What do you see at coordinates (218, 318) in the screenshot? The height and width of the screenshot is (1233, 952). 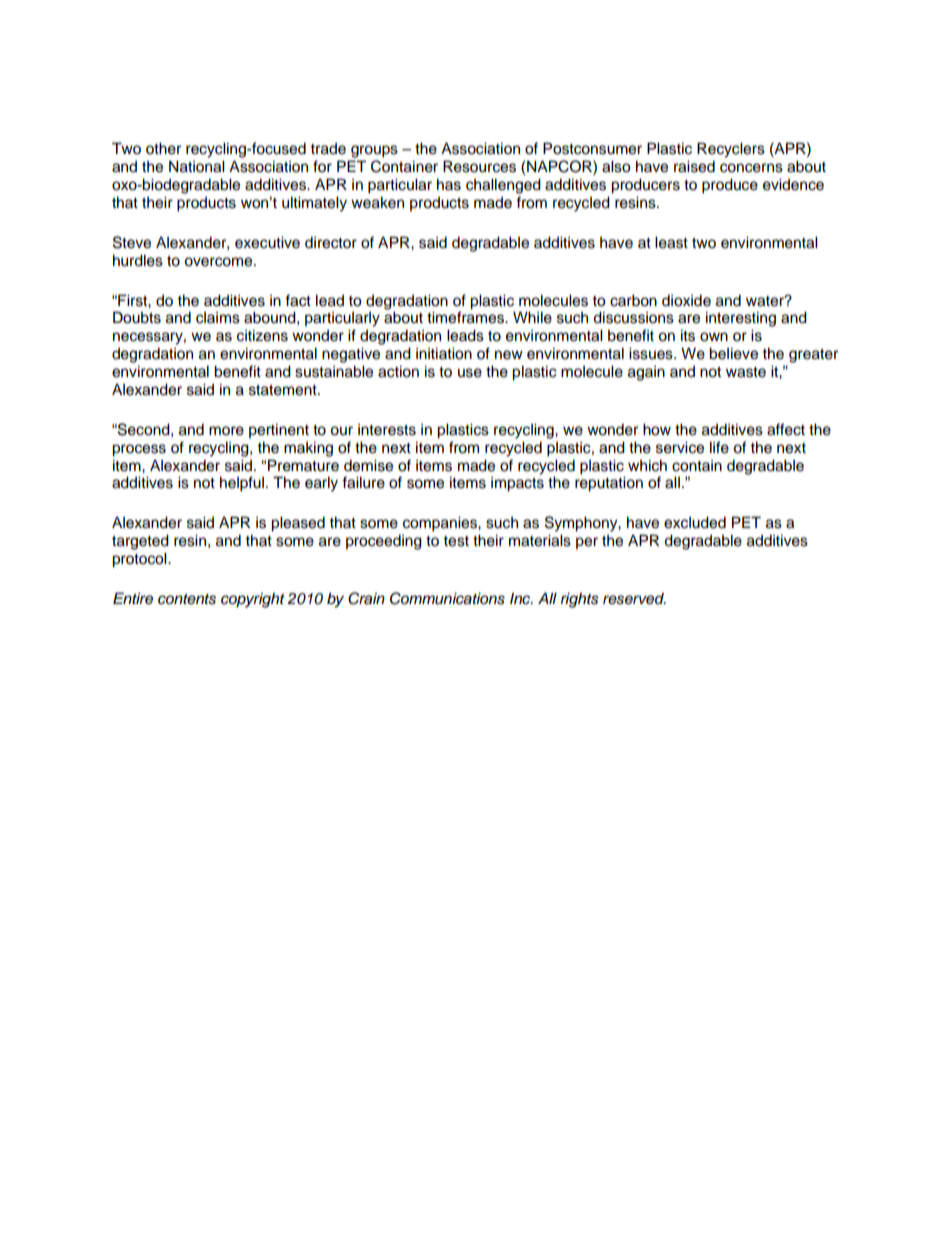 I see `claims` at bounding box center [218, 318].
